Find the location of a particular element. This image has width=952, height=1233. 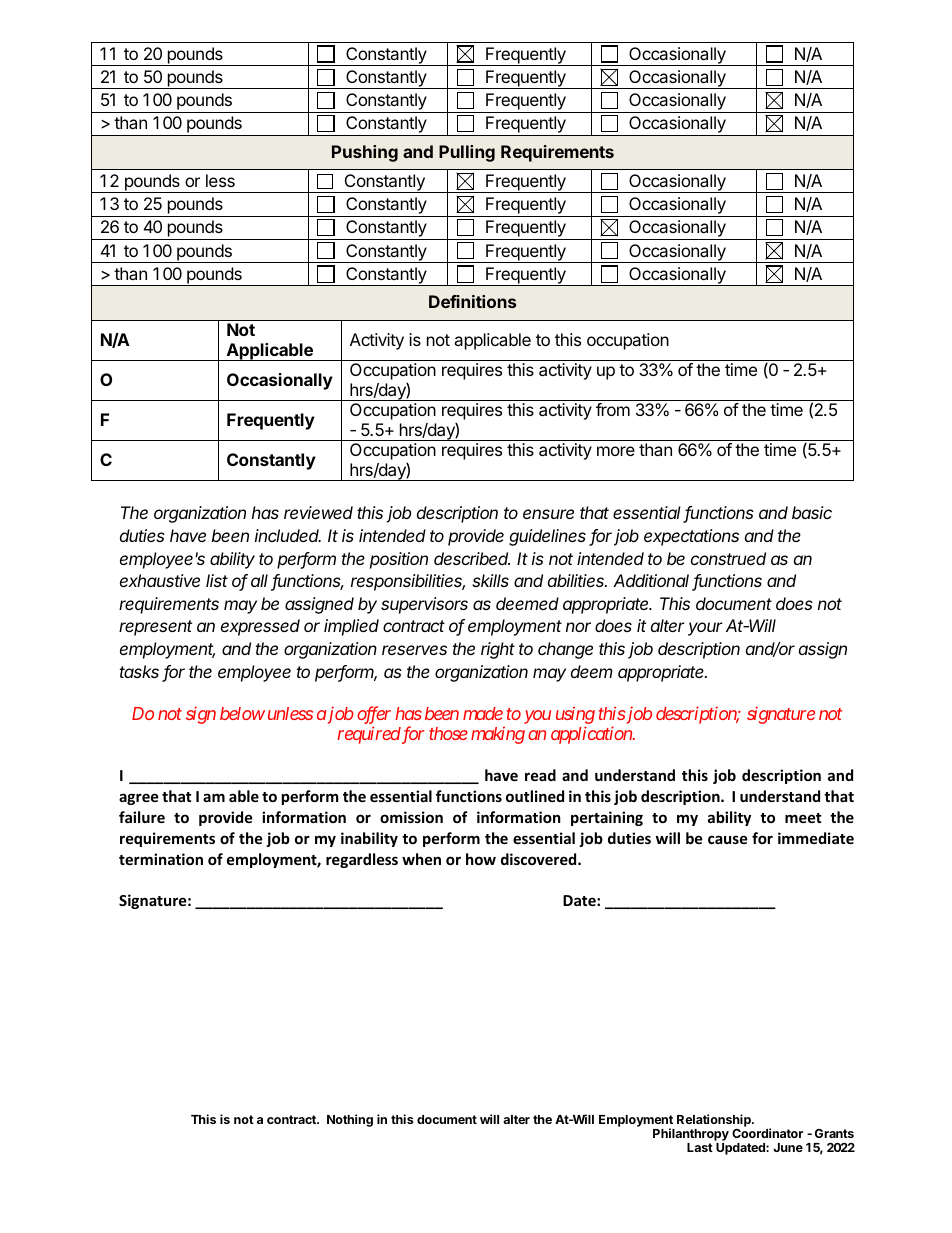

from is located at coordinates (613, 409).
